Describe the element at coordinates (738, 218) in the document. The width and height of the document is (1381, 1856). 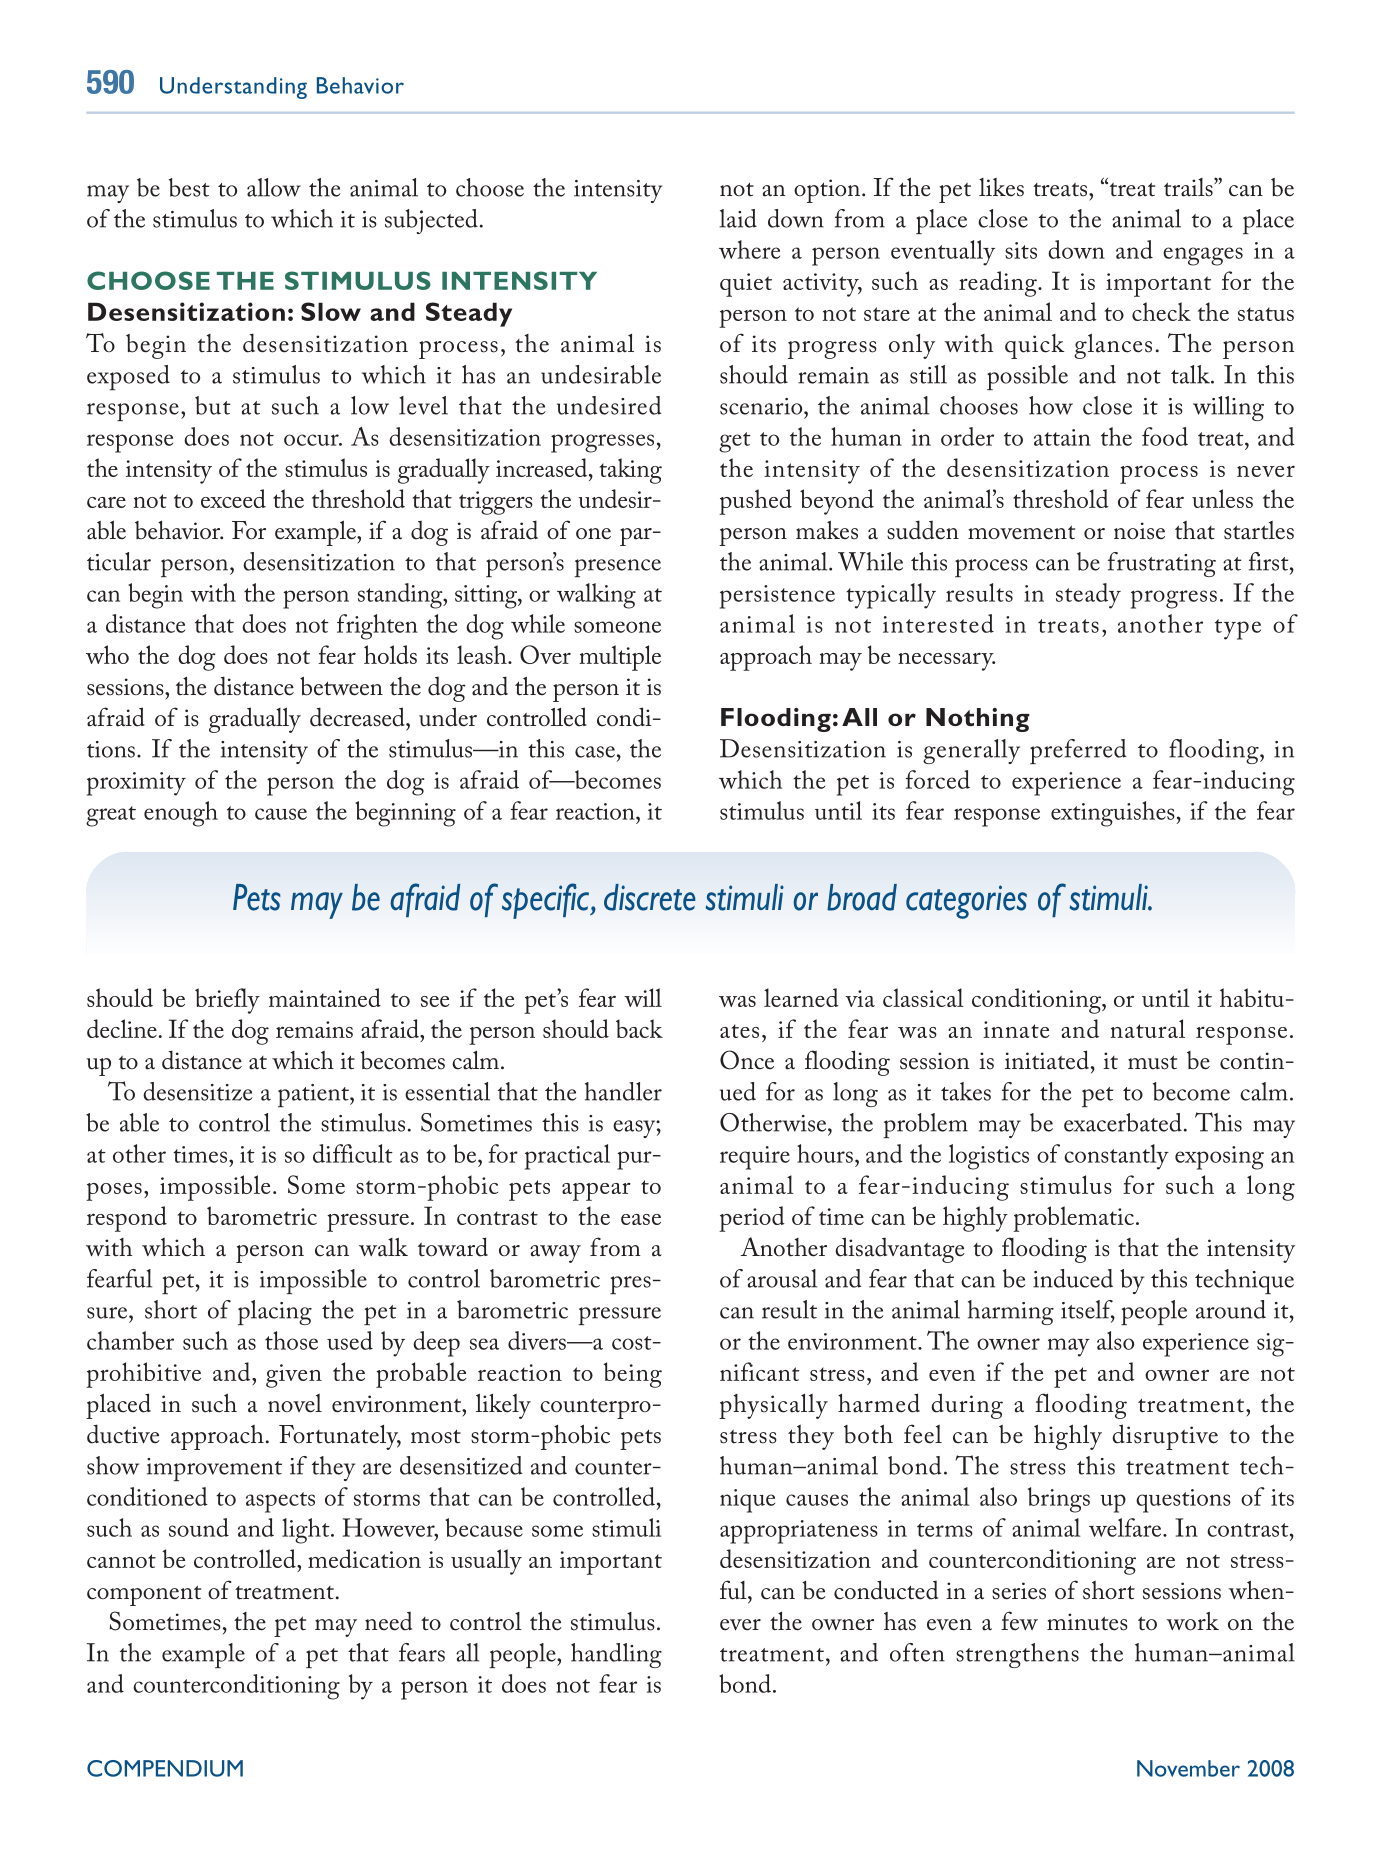
I see `laid` at that location.
